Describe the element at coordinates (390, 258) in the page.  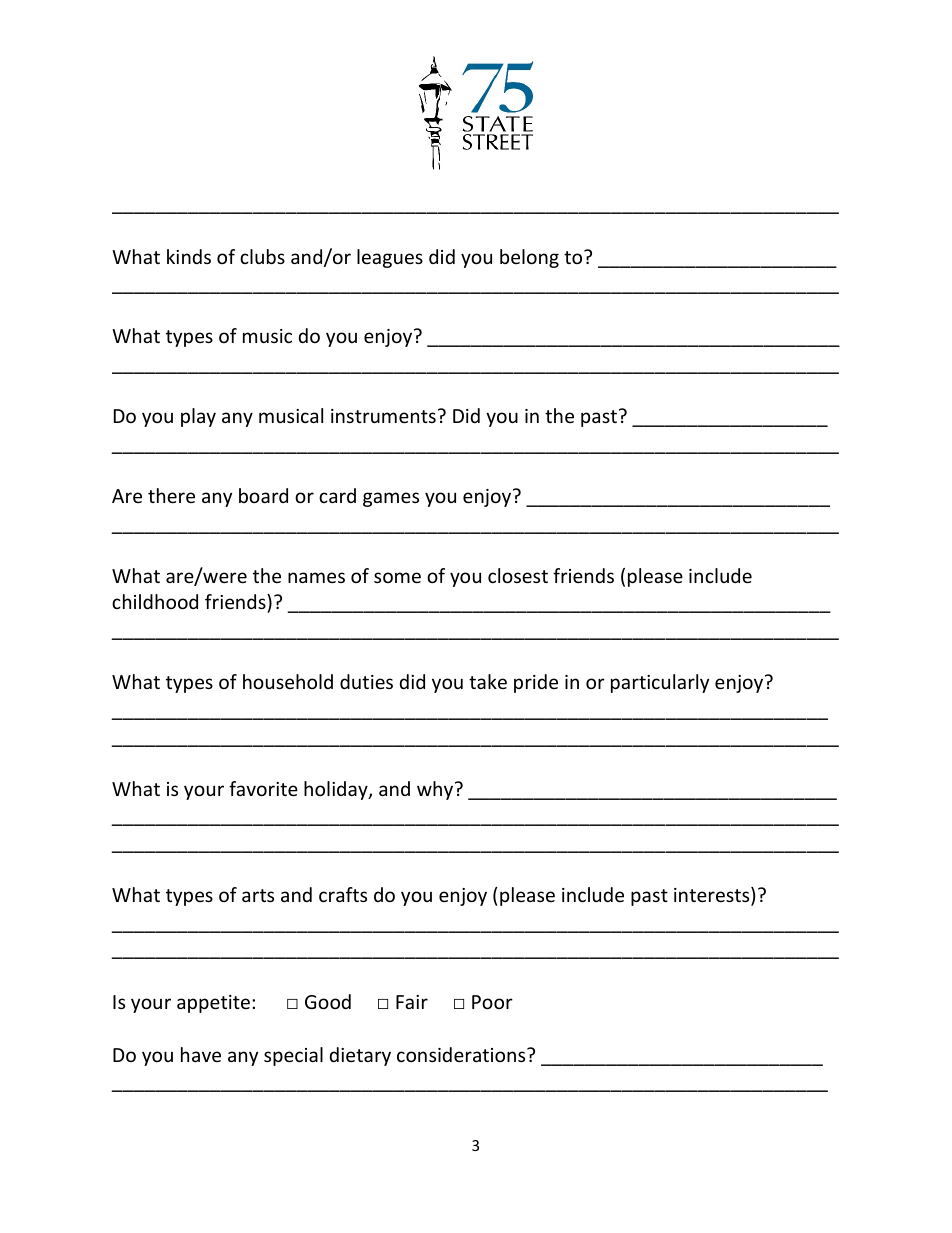
I see `leagues` at that location.
